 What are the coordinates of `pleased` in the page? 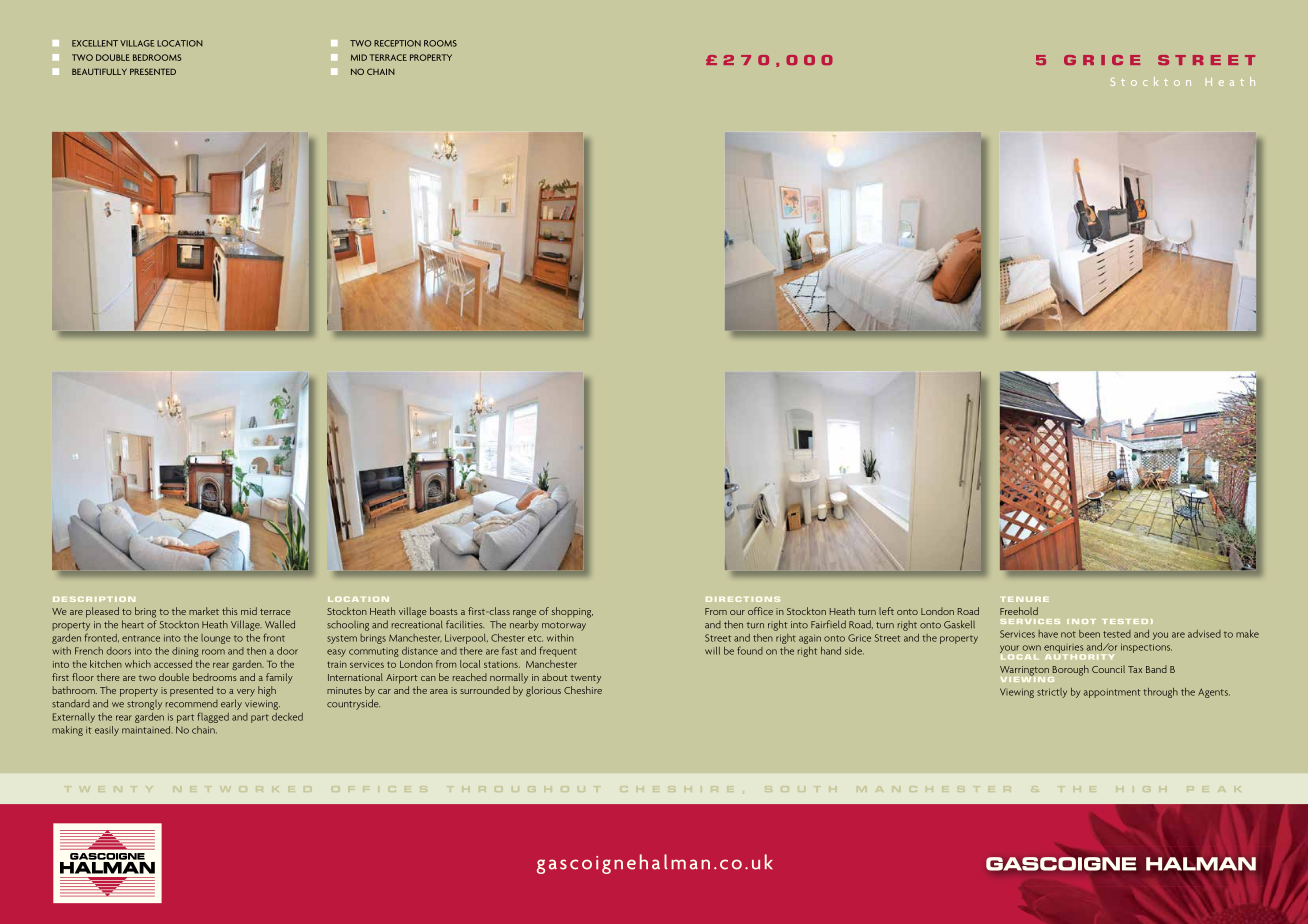 It's located at (102, 612).
